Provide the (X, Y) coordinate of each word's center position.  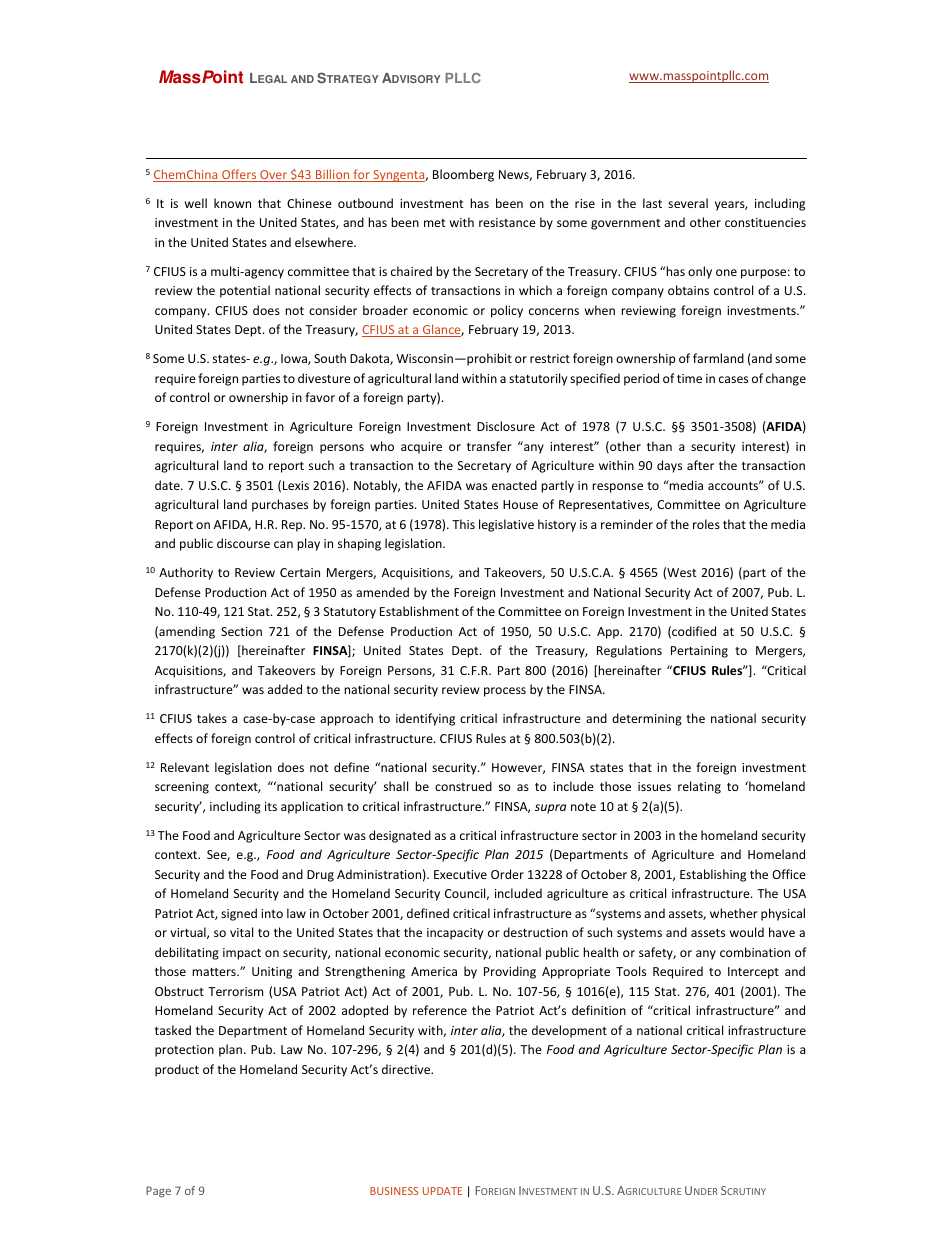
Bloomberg (463, 175)
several (688, 203)
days (669, 466)
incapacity (455, 934)
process (505, 692)
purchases (280, 505)
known (232, 203)
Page (158, 1192)
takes (212, 718)
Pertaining (699, 652)
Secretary (484, 467)
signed (239, 914)
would (747, 932)
